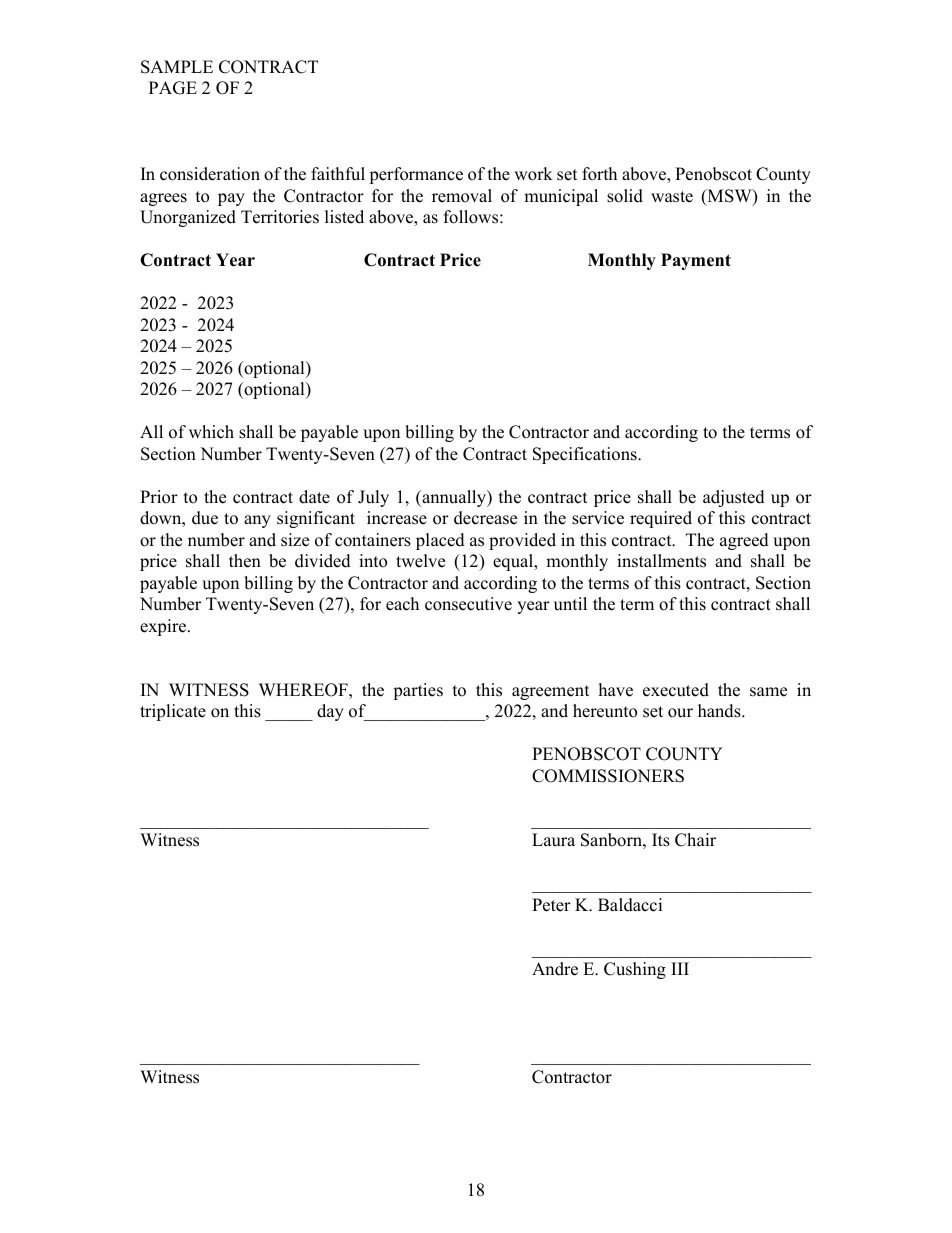 The width and height of the screenshot is (952, 1233). Describe the element at coordinates (416, 175) in the screenshot. I see `performance` at that location.
